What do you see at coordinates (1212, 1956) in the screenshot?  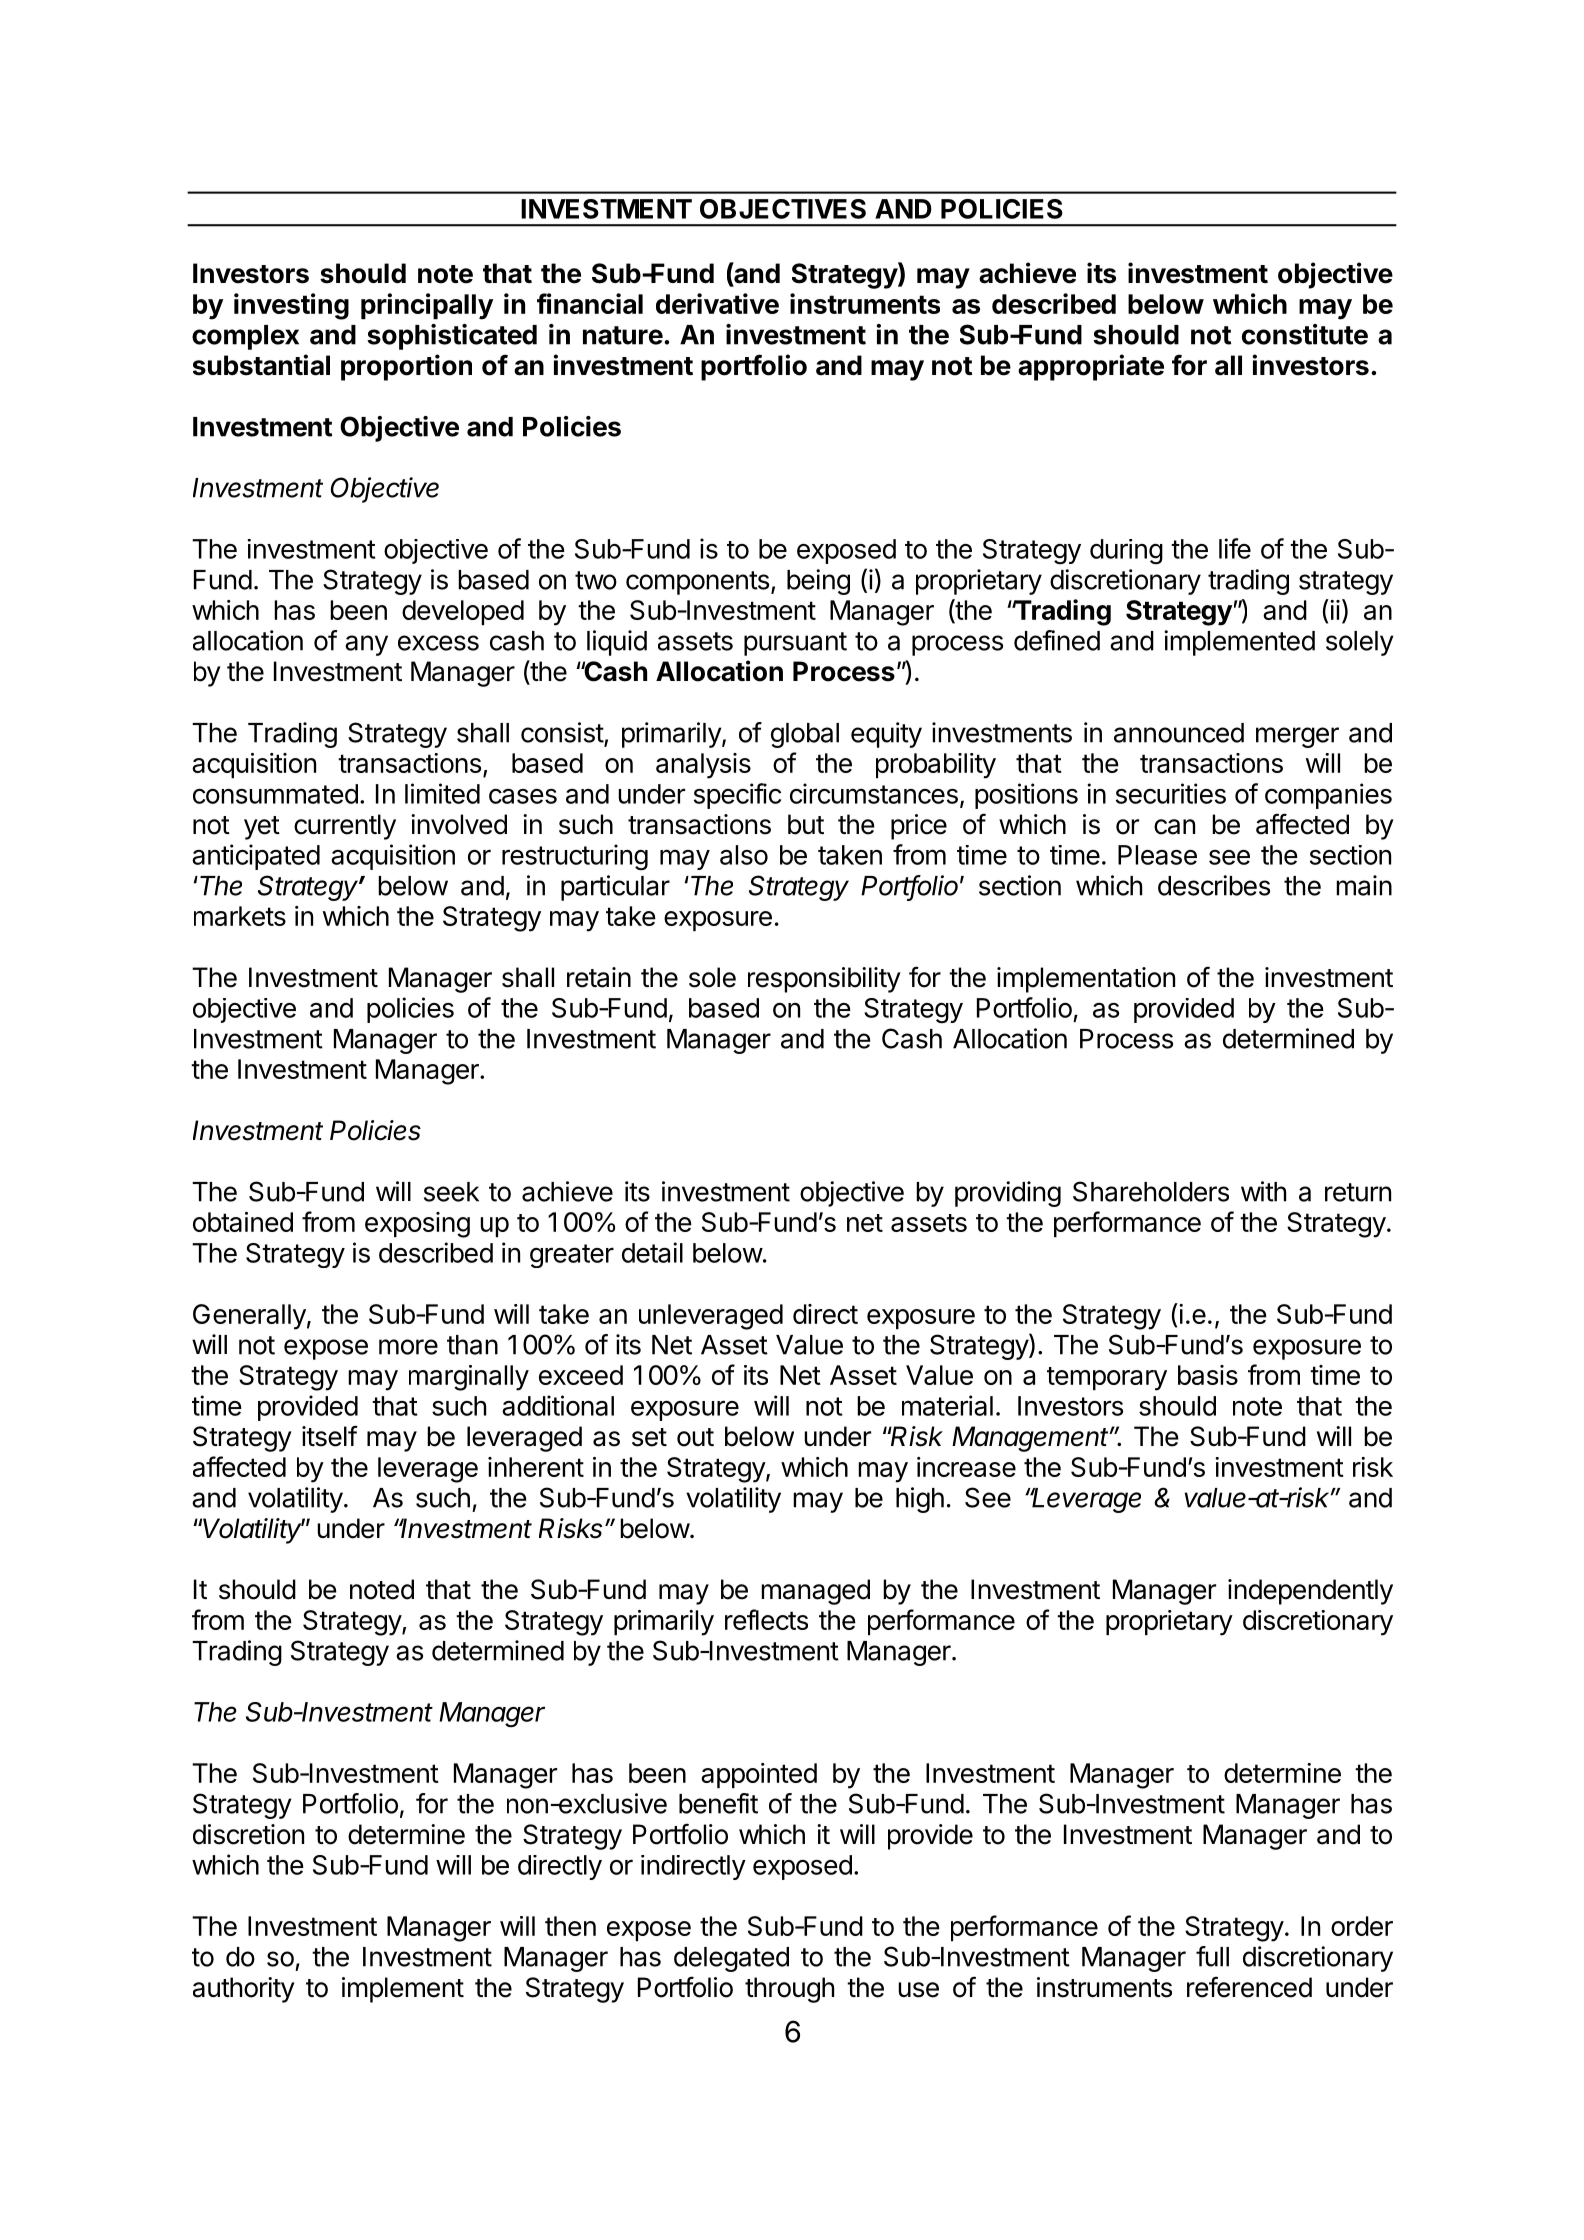 I see `full` at bounding box center [1212, 1956].
